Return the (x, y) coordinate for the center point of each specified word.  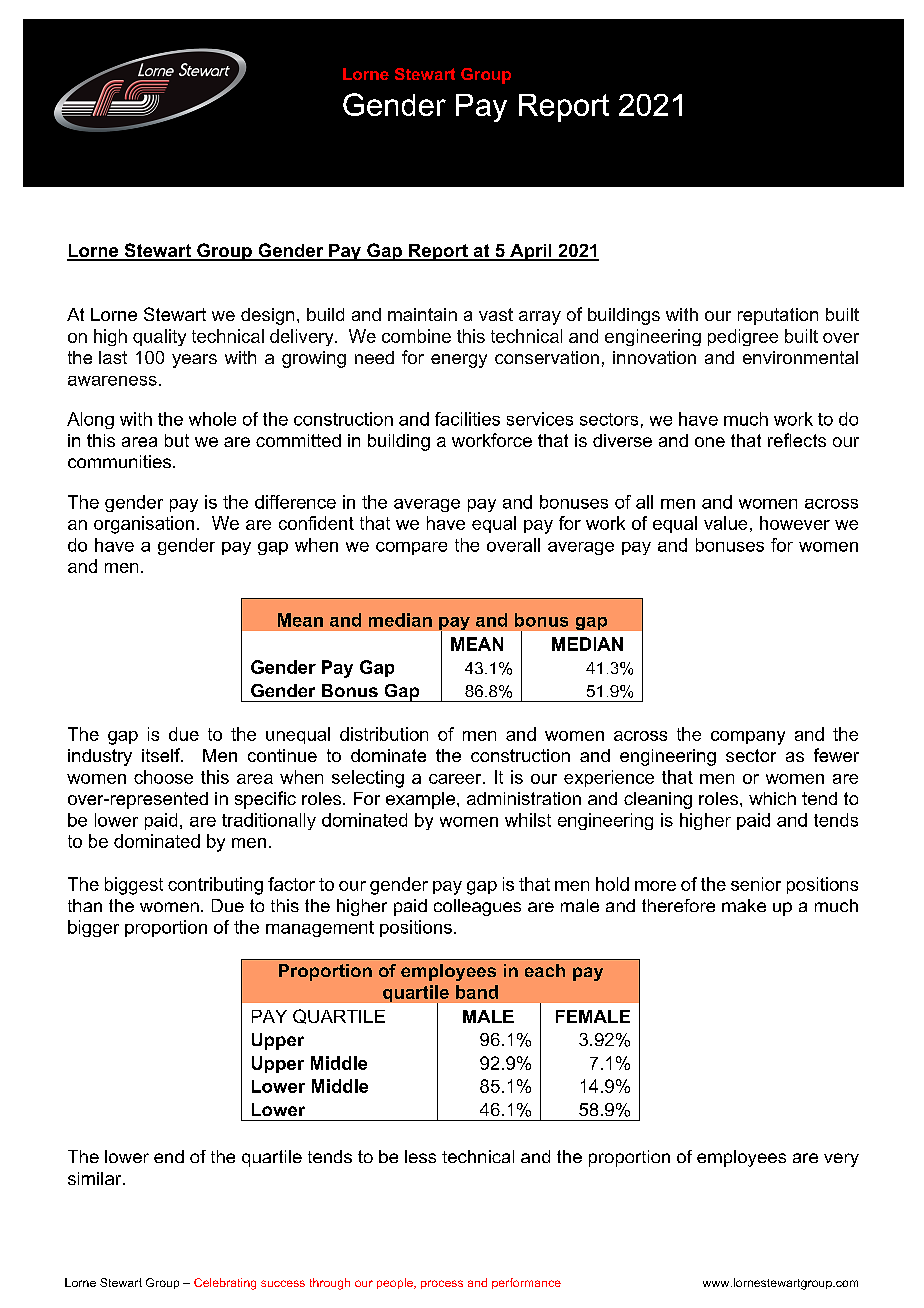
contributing (215, 886)
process (442, 1284)
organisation (144, 525)
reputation (778, 316)
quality (159, 337)
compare (411, 548)
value (725, 523)
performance (526, 1283)
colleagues (477, 907)
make (744, 905)
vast (496, 314)
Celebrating (225, 1284)
